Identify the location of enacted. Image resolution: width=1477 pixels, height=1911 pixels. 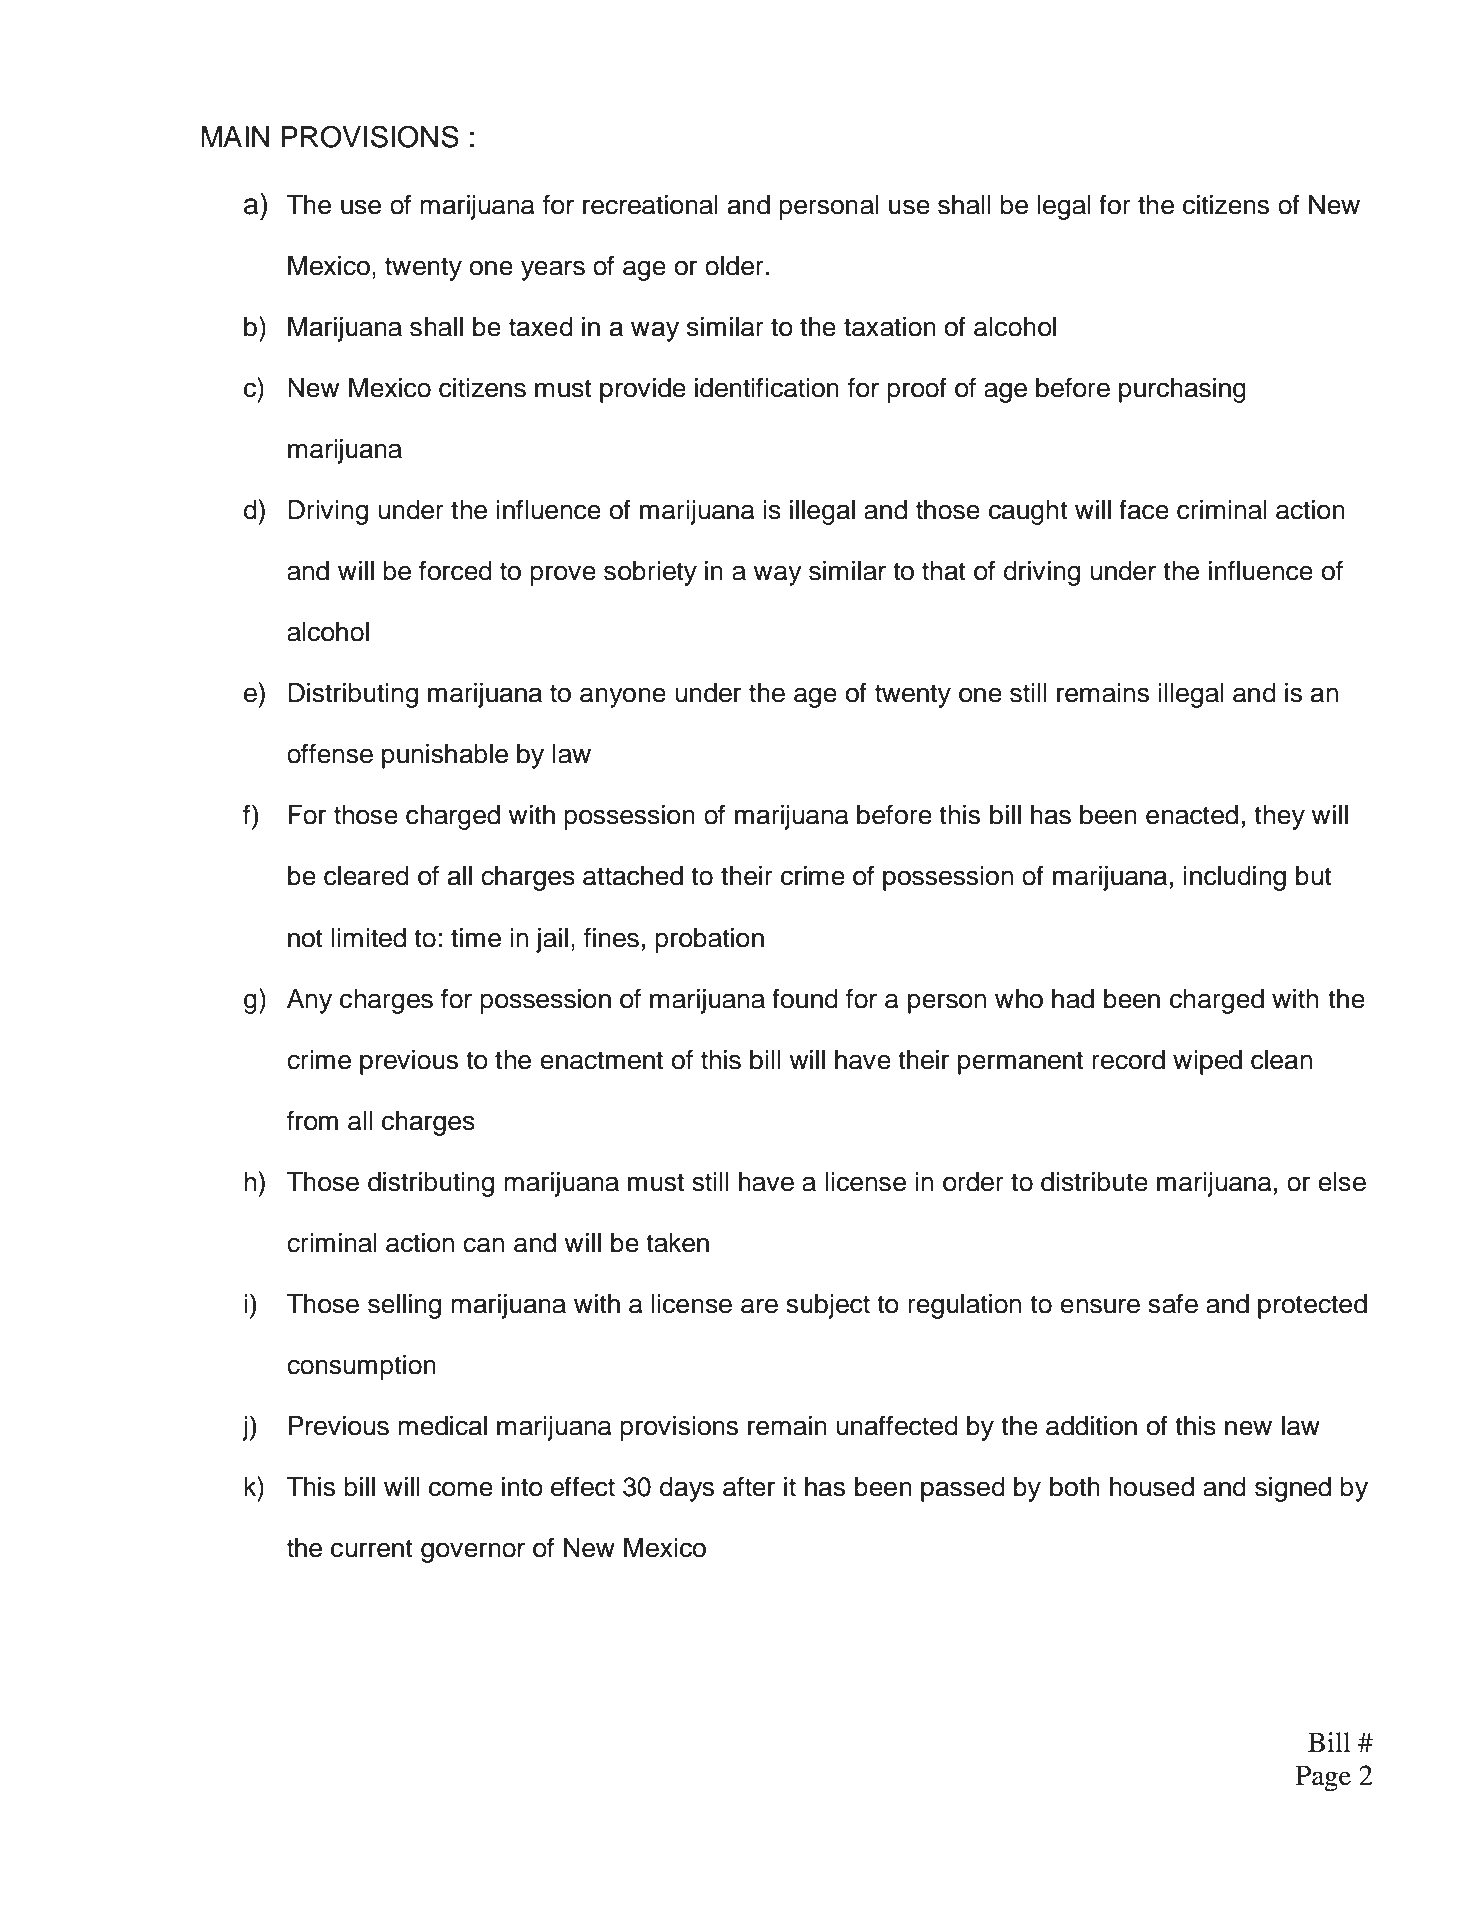
(1192, 815).
